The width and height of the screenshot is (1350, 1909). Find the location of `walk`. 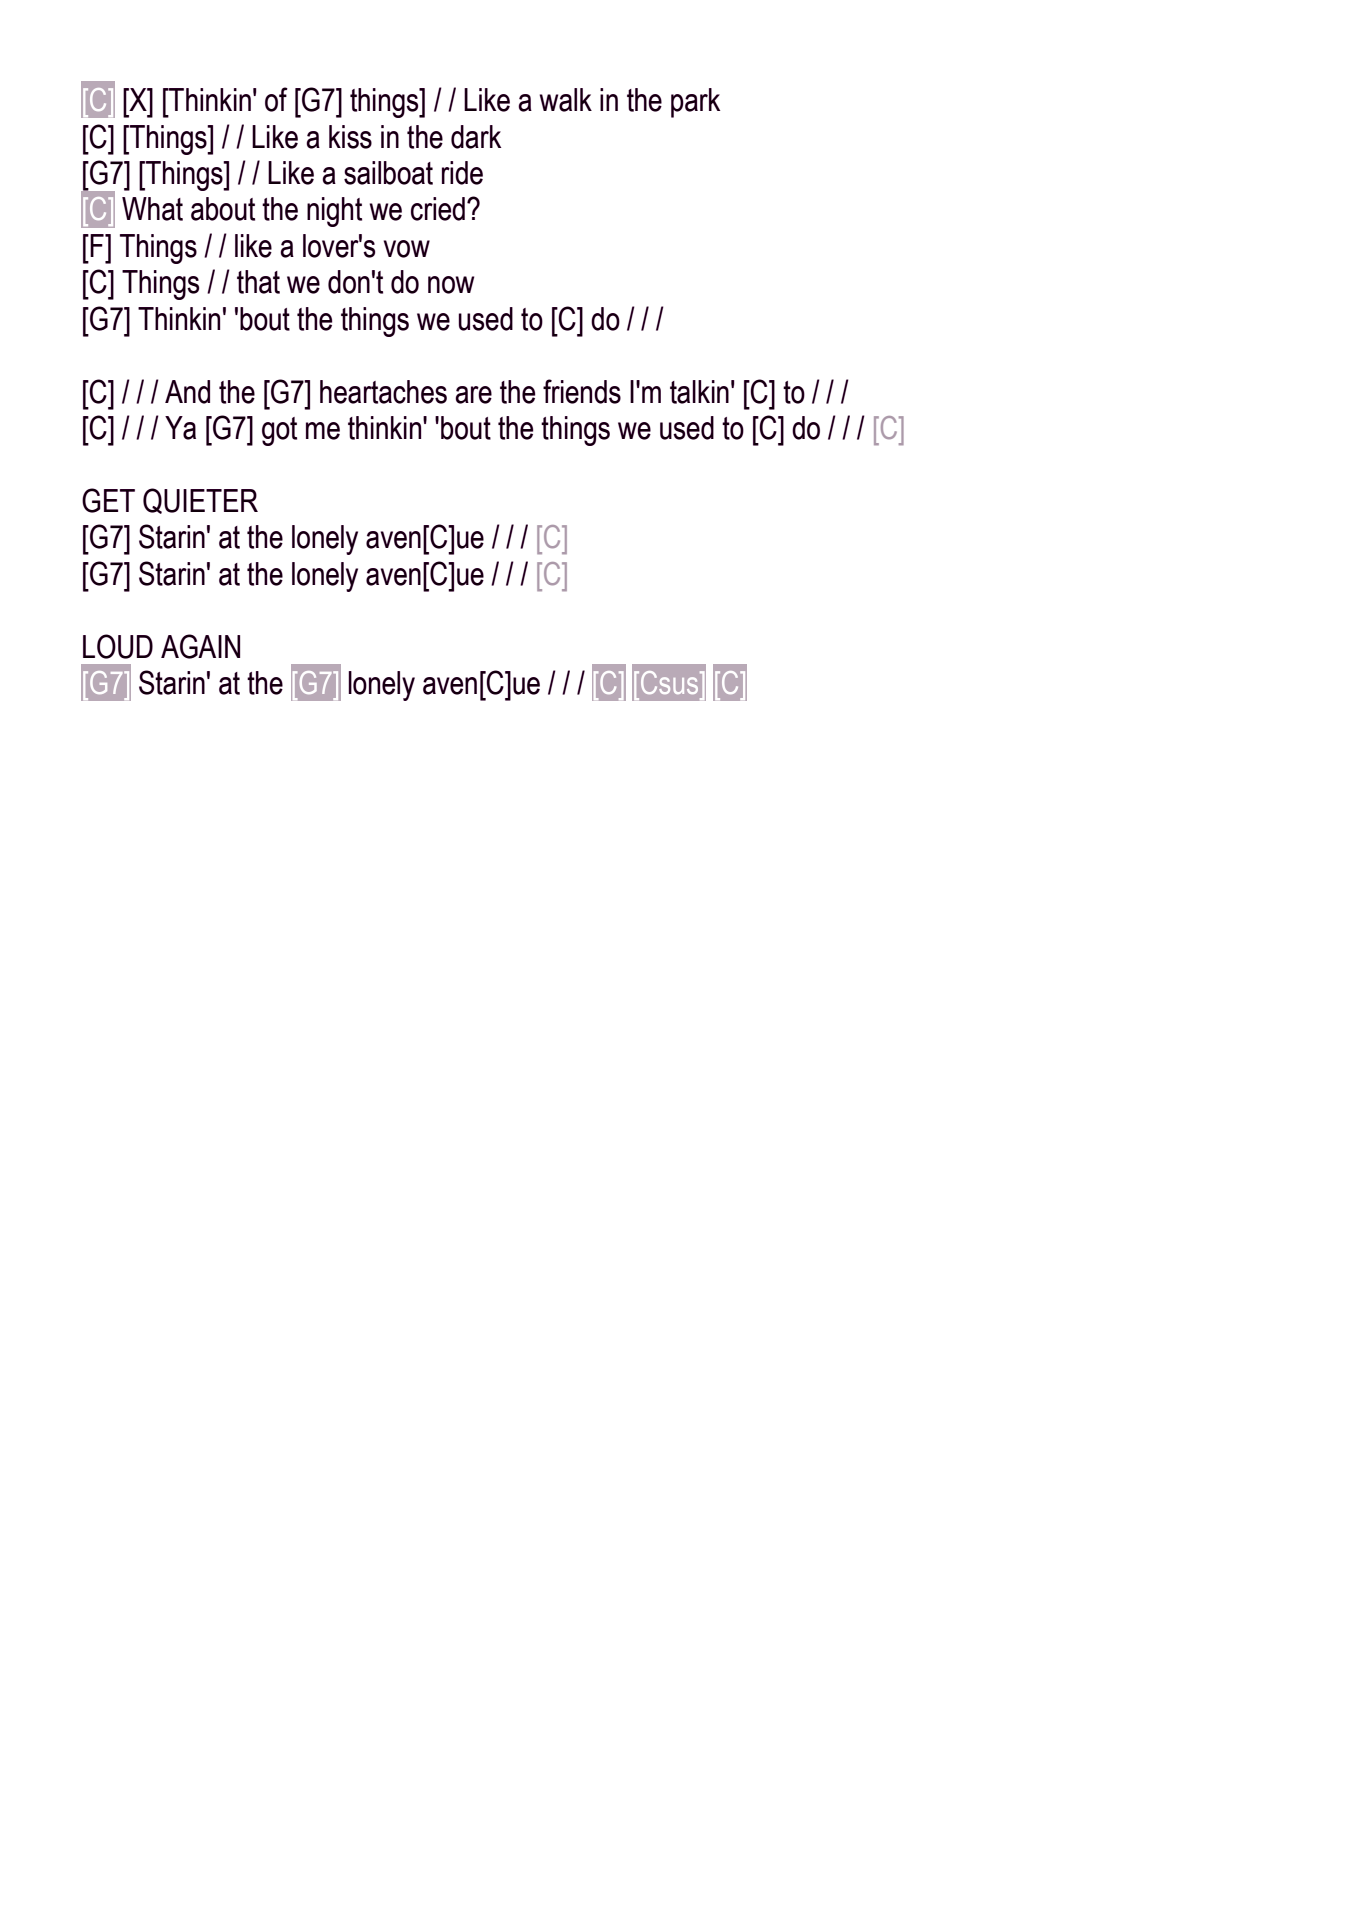

walk is located at coordinates (565, 100).
